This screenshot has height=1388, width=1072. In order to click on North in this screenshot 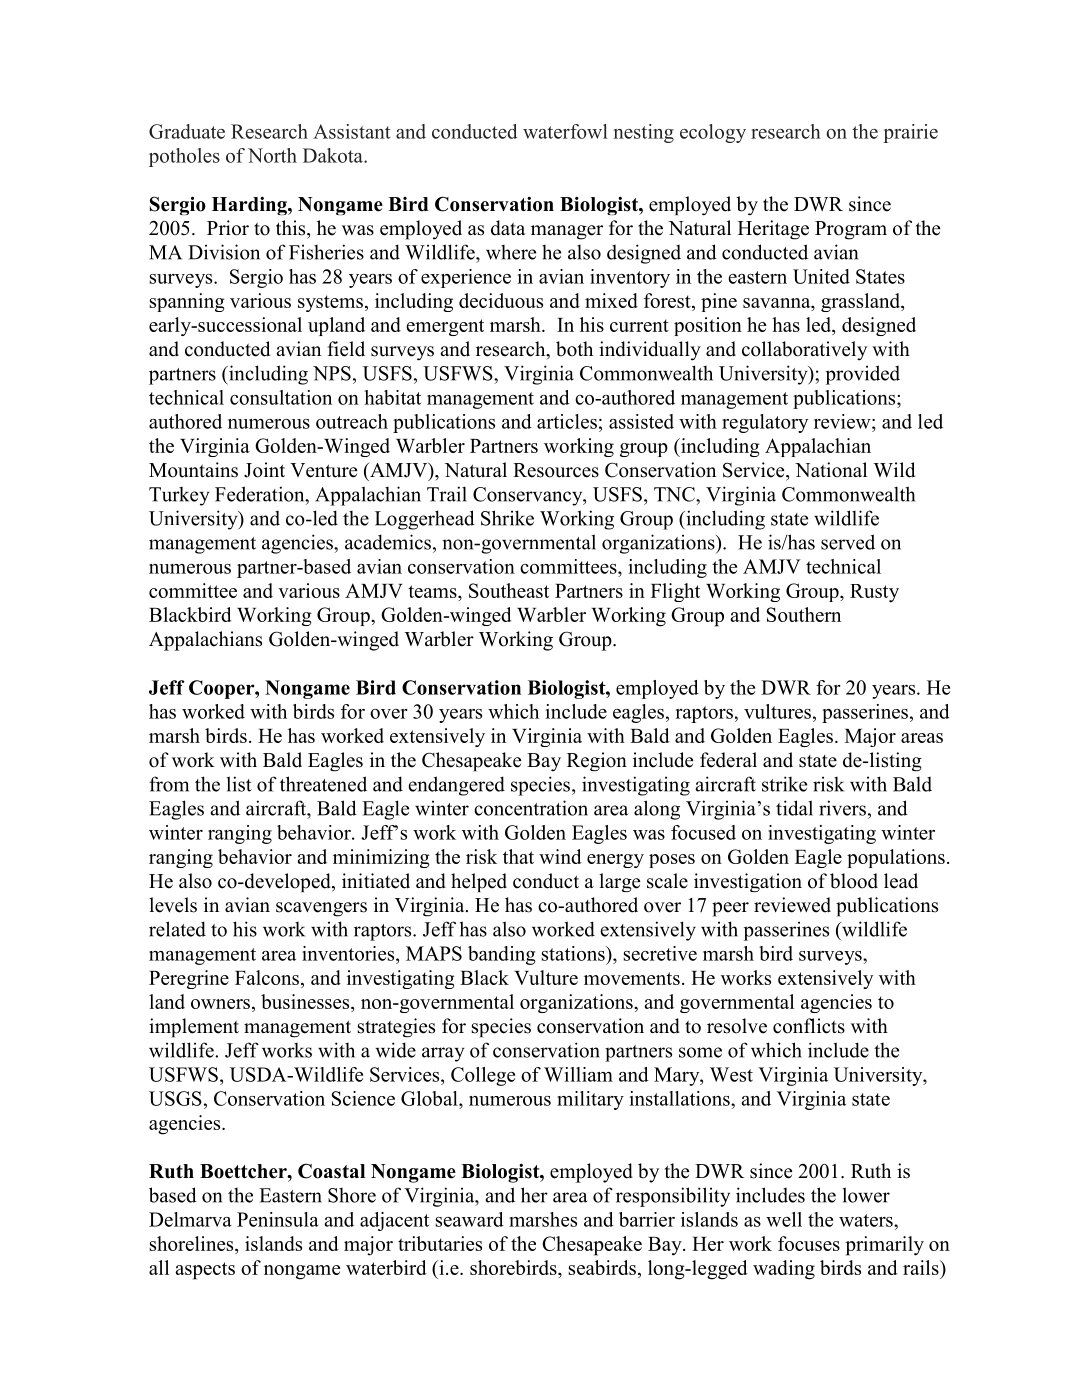, I will do `click(272, 155)`.
